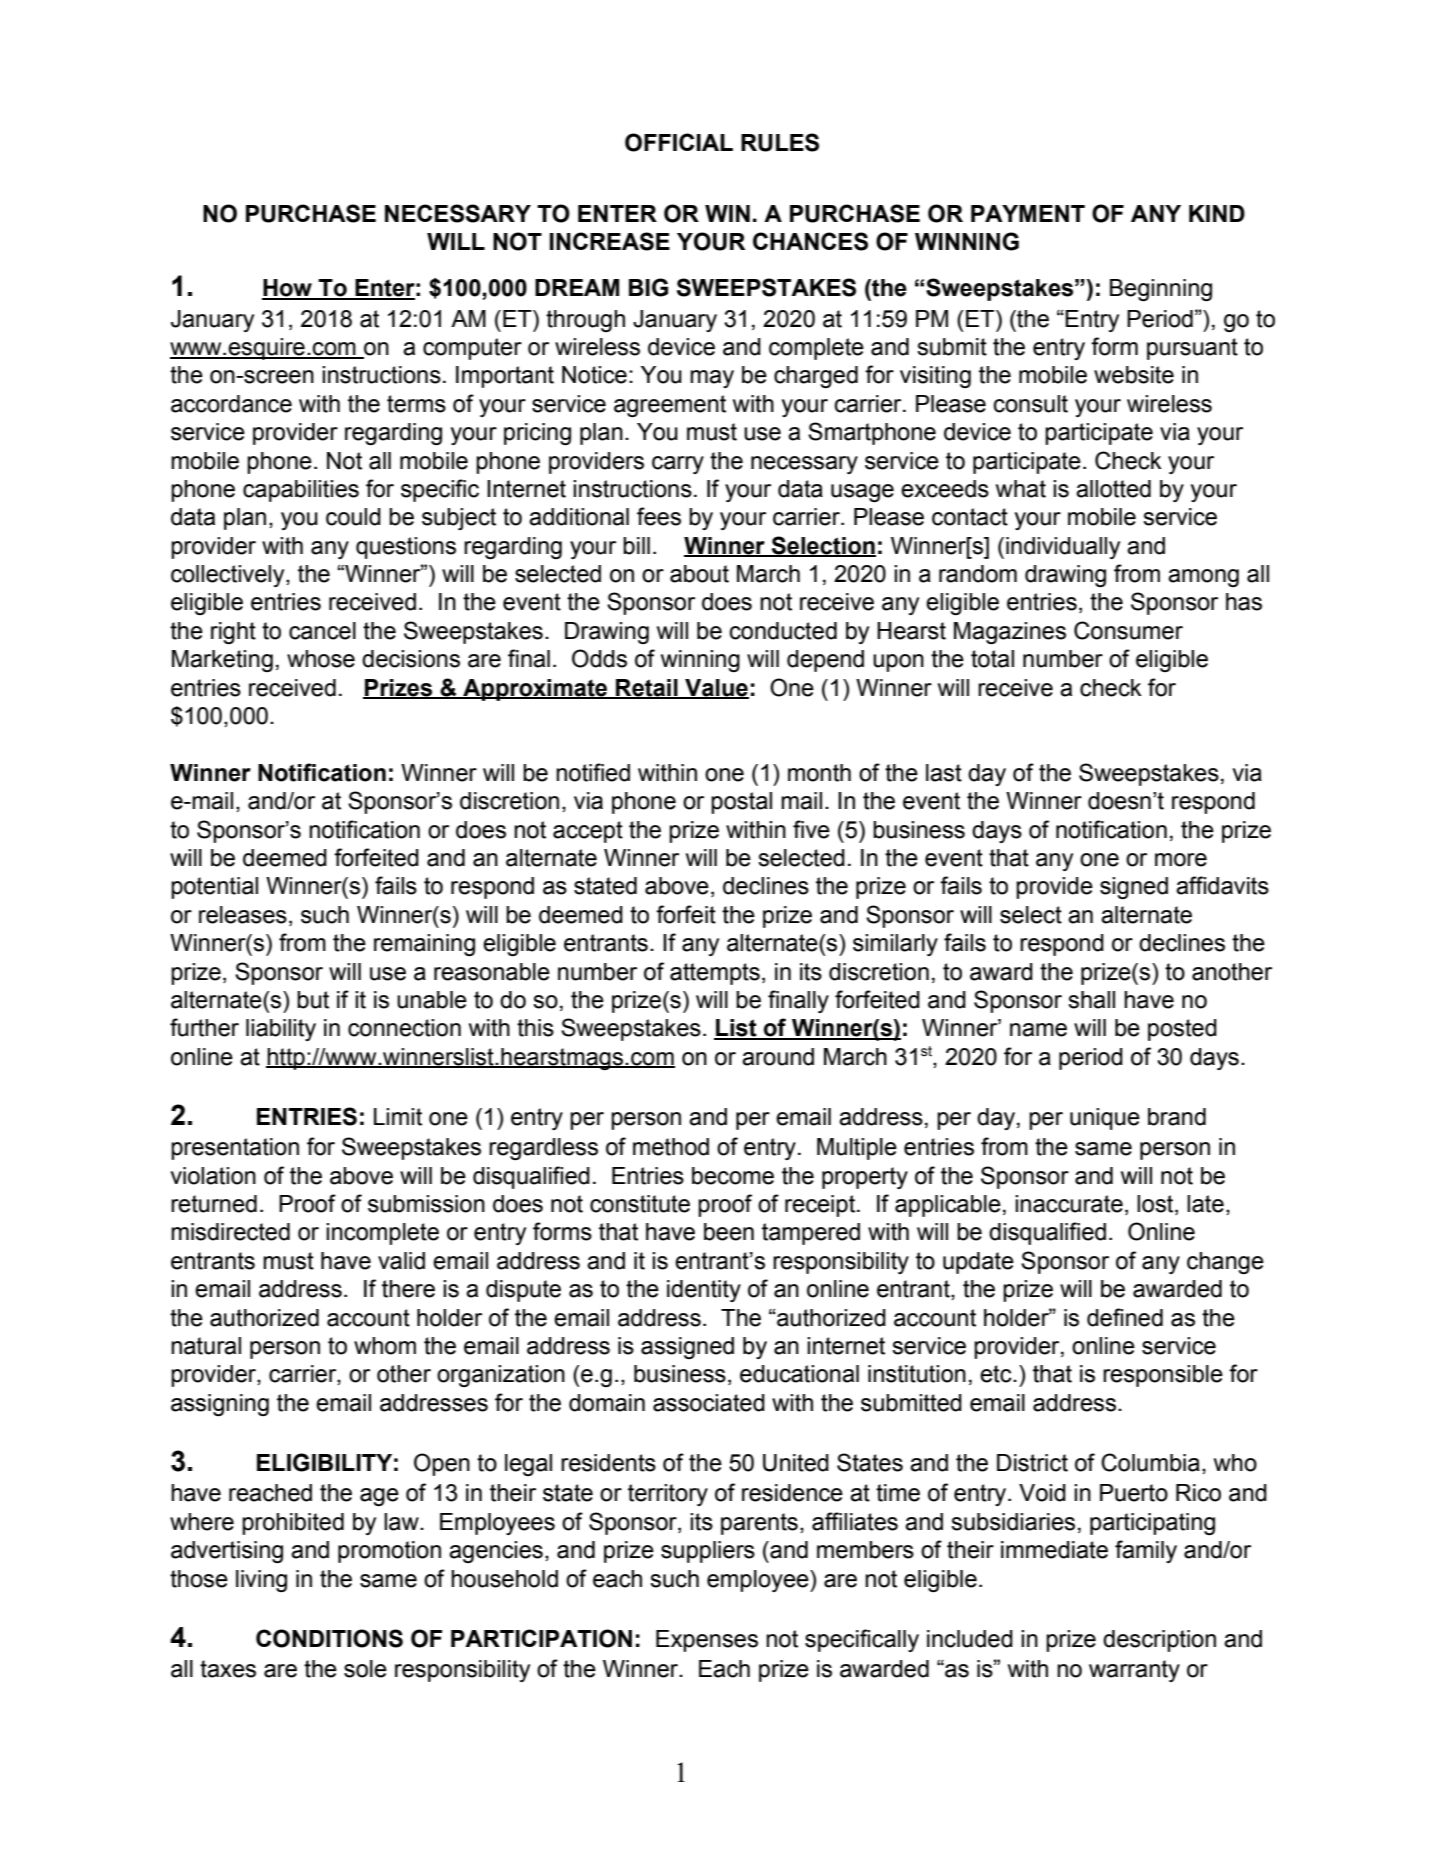 The height and width of the document is (1874, 1448). I want to click on PAYMENT, so click(1028, 213).
